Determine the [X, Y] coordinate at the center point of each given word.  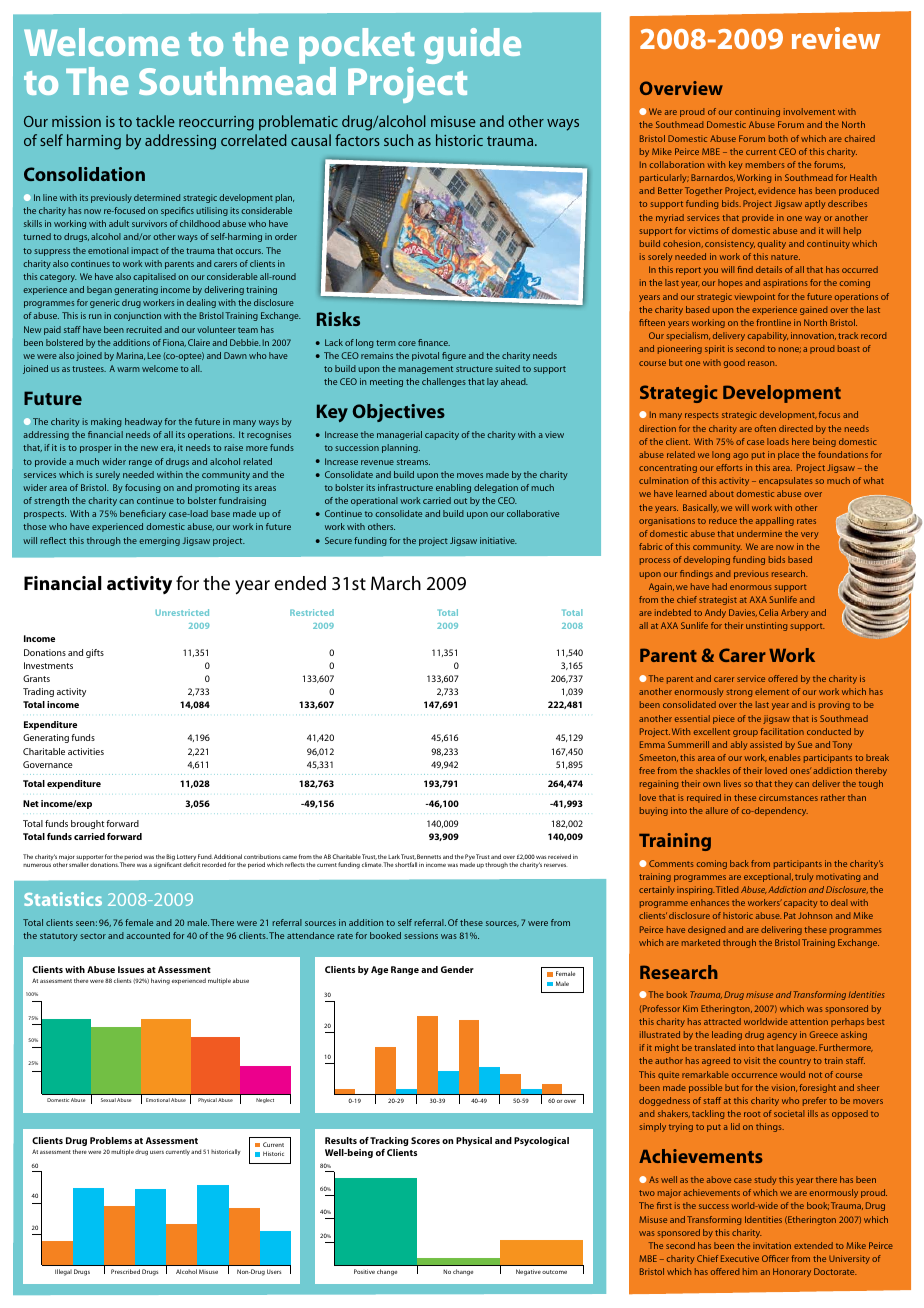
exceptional [768, 877]
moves [470, 475]
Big [170, 858]
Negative [528, 1272]
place [788, 455]
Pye [470, 858]
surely [108, 475]
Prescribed [125, 1271]
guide [472, 46]
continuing [757, 112]
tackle [155, 121]
